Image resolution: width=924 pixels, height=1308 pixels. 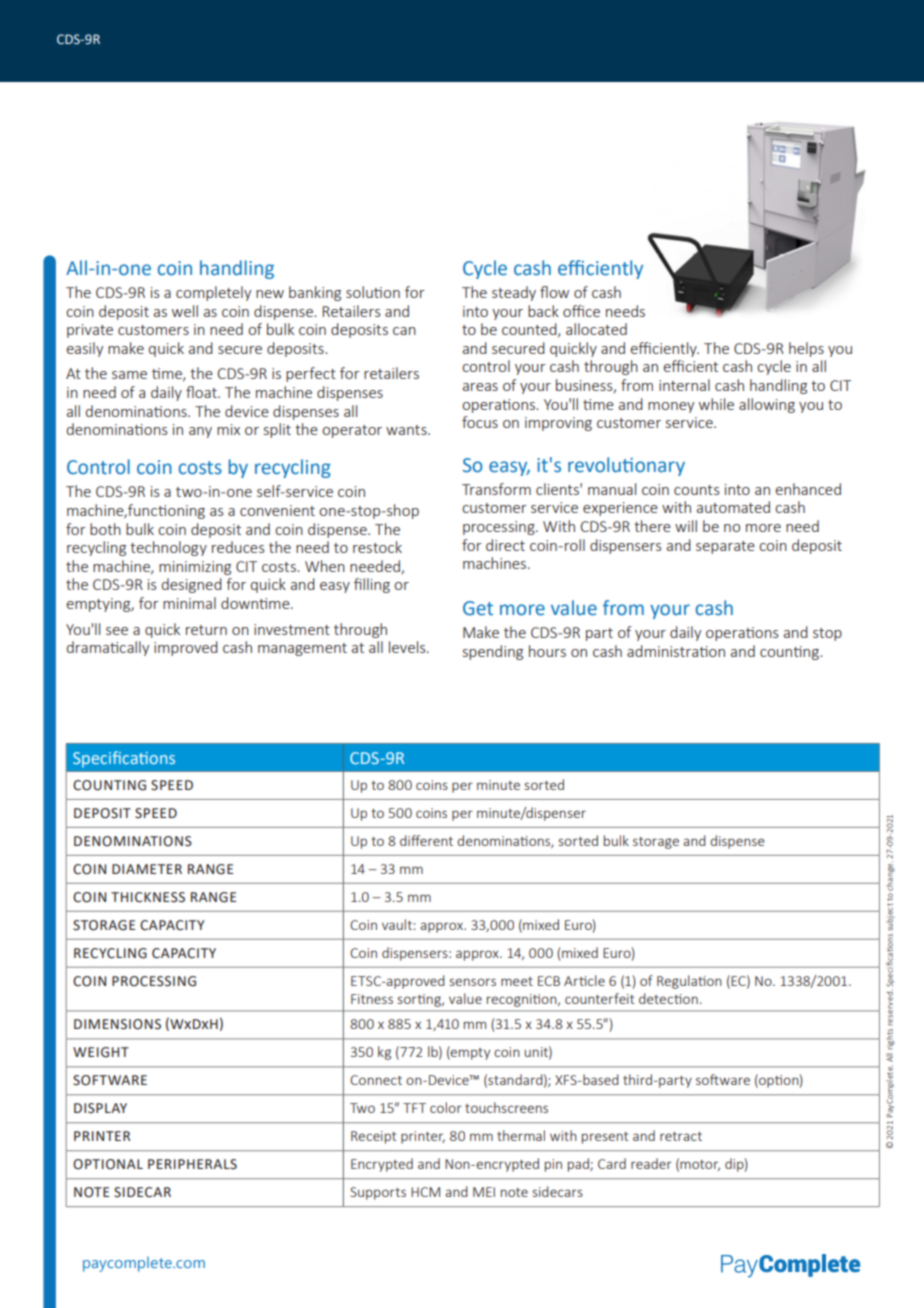 I want to click on helps, so click(x=806, y=349).
